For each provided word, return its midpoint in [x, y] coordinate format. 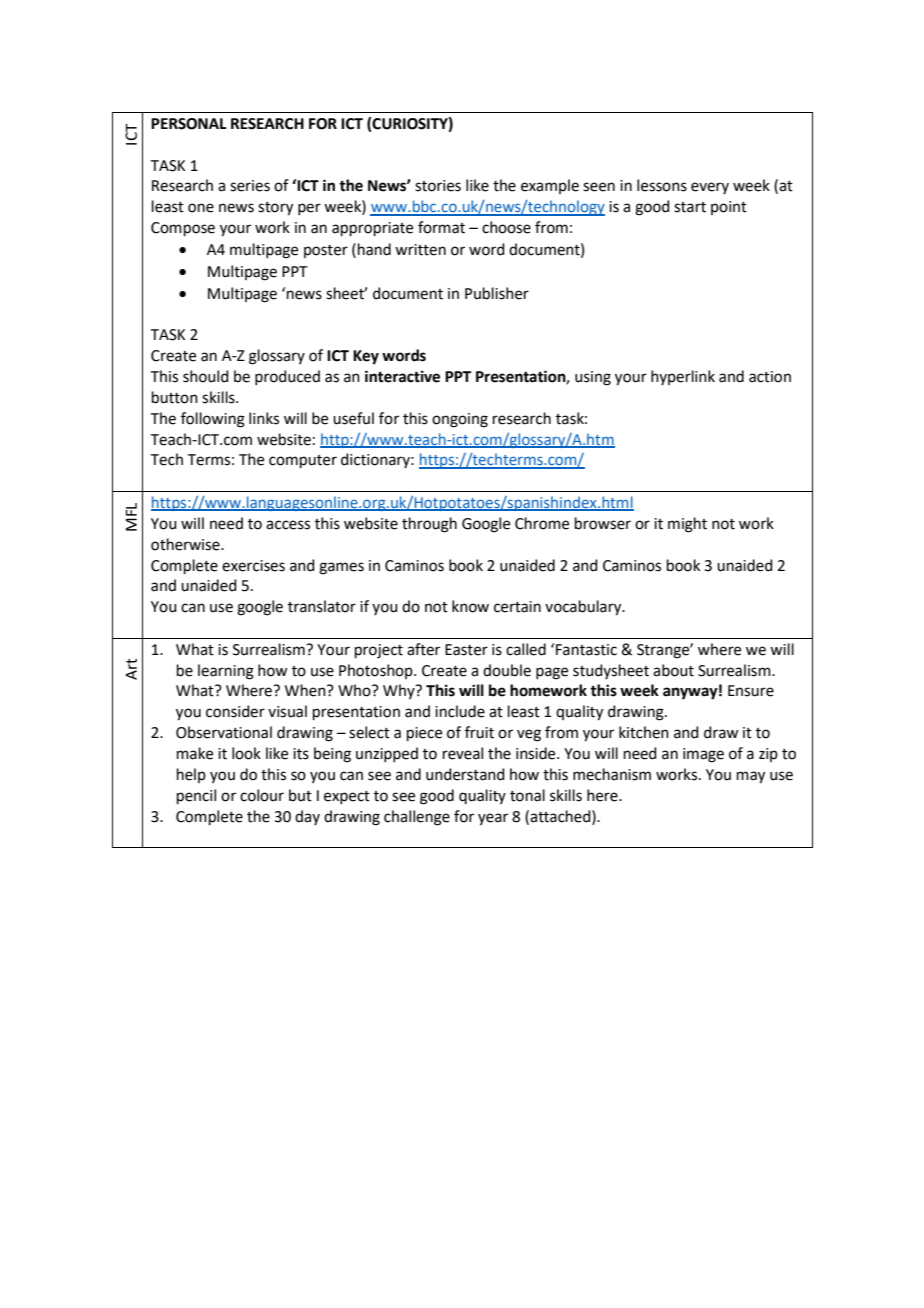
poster [326, 251]
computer [303, 461]
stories [438, 186]
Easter [466, 650]
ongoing [460, 420]
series [250, 186]
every [710, 188]
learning [226, 672]
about [673, 670]
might [687, 525]
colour [262, 795]
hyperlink [683, 377]
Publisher [497, 293]
